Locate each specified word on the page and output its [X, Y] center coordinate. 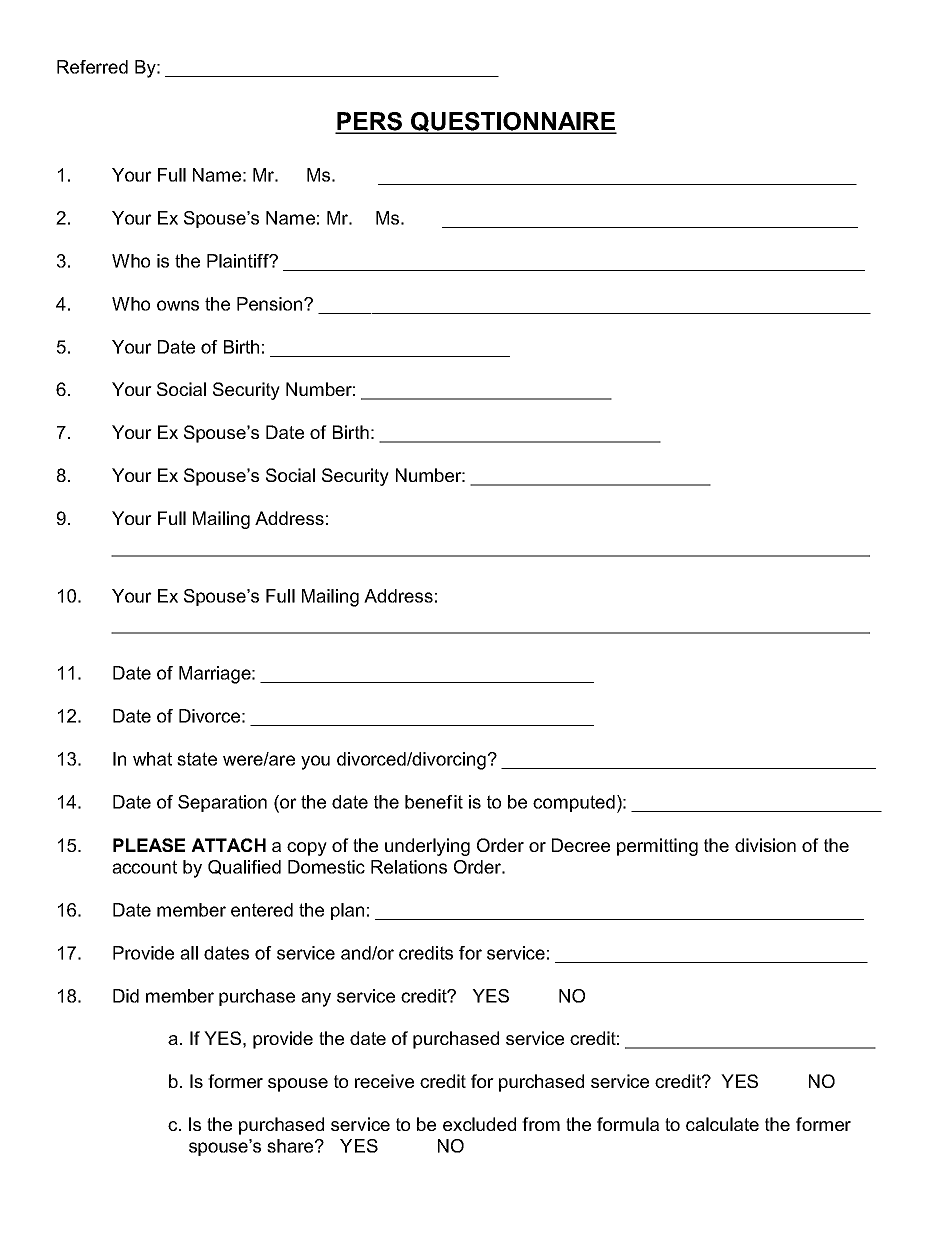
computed [574, 803]
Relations [409, 867]
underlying [427, 847]
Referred [92, 67]
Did [126, 996]
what [152, 759]
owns [178, 305]
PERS [369, 122]
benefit [434, 802]
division [765, 845]
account [144, 867]
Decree [581, 845]
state [197, 759]
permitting [657, 847]
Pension [271, 304]
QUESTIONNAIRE [513, 123]
